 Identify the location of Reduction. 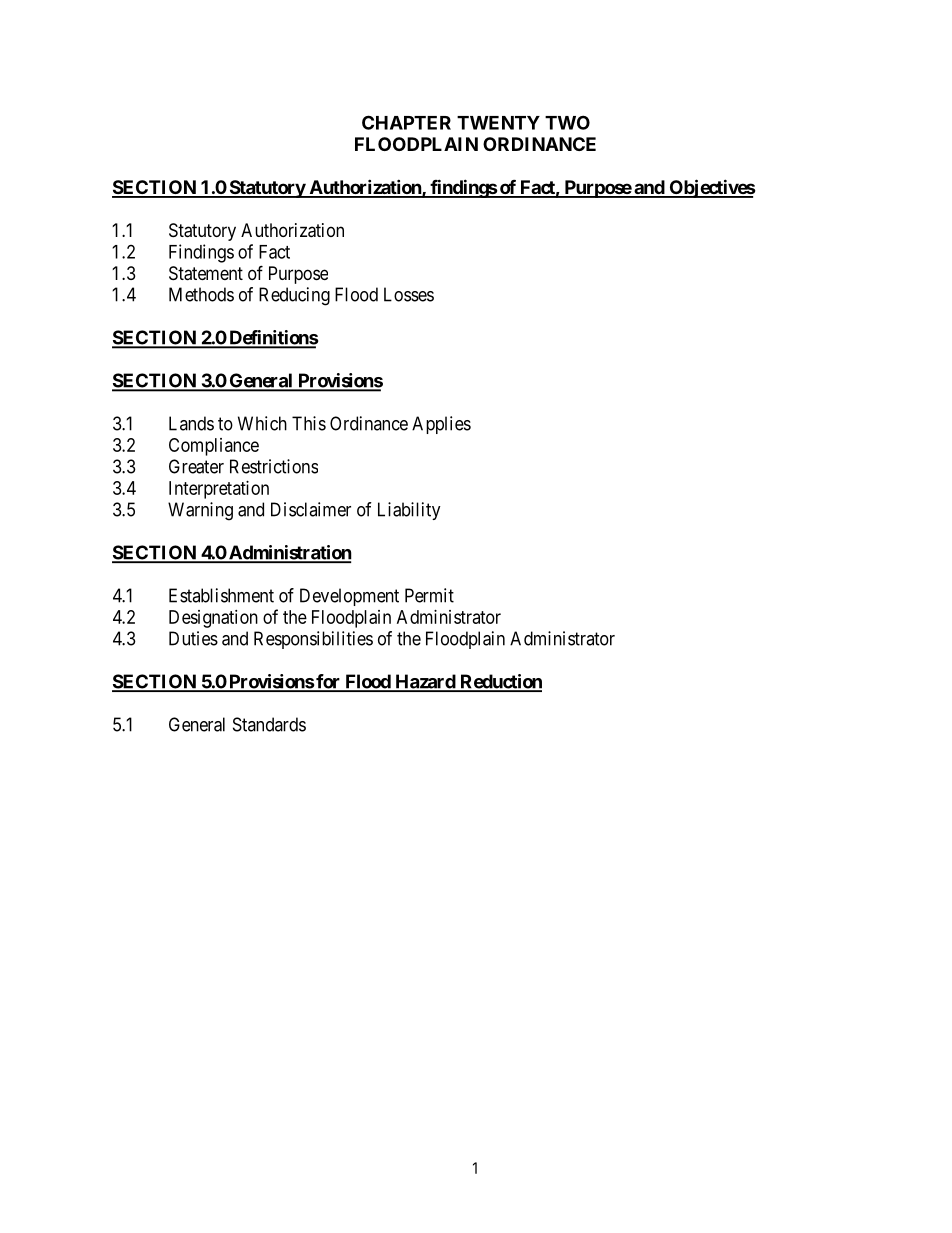
(500, 682).
